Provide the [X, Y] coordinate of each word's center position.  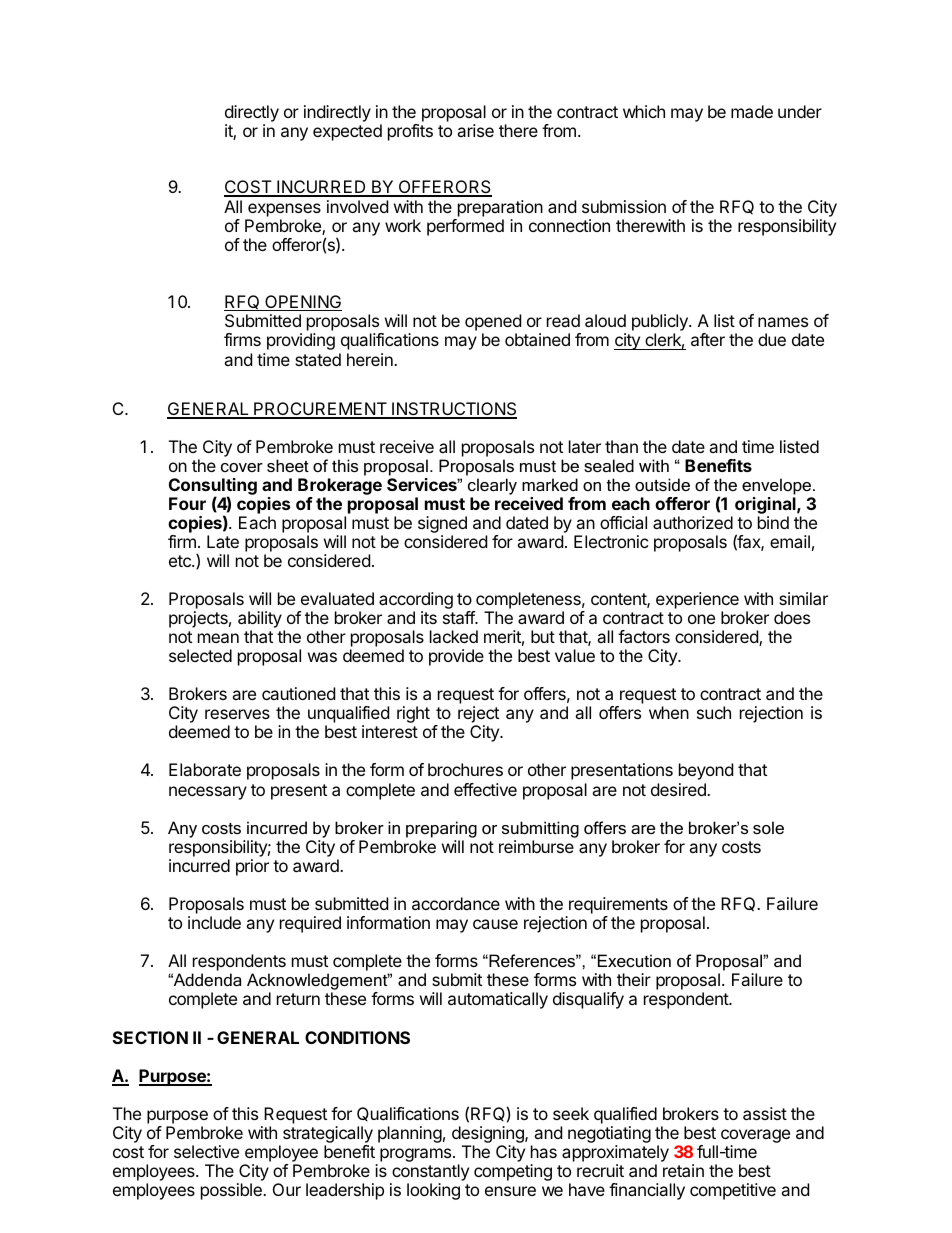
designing [489, 1136]
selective [206, 1151]
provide [456, 657]
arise [475, 130]
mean [218, 638]
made [752, 111]
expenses [283, 211]
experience [697, 602]
